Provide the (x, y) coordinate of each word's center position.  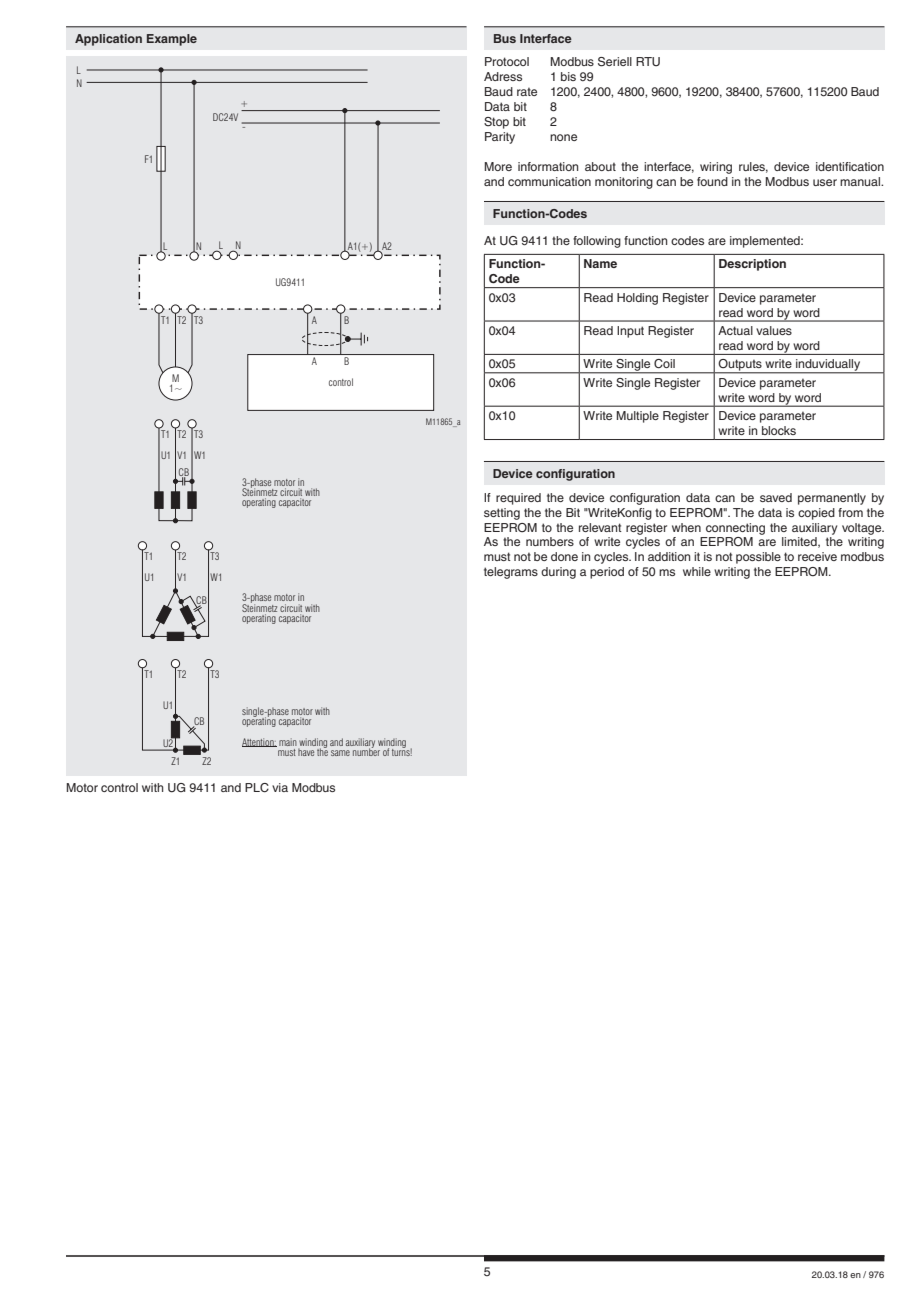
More (498, 166)
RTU (648, 62)
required (518, 499)
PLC (257, 788)
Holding (637, 299)
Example (172, 40)
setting (502, 514)
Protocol (507, 61)
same (340, 753)
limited (800, 542)
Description (752, 265)
